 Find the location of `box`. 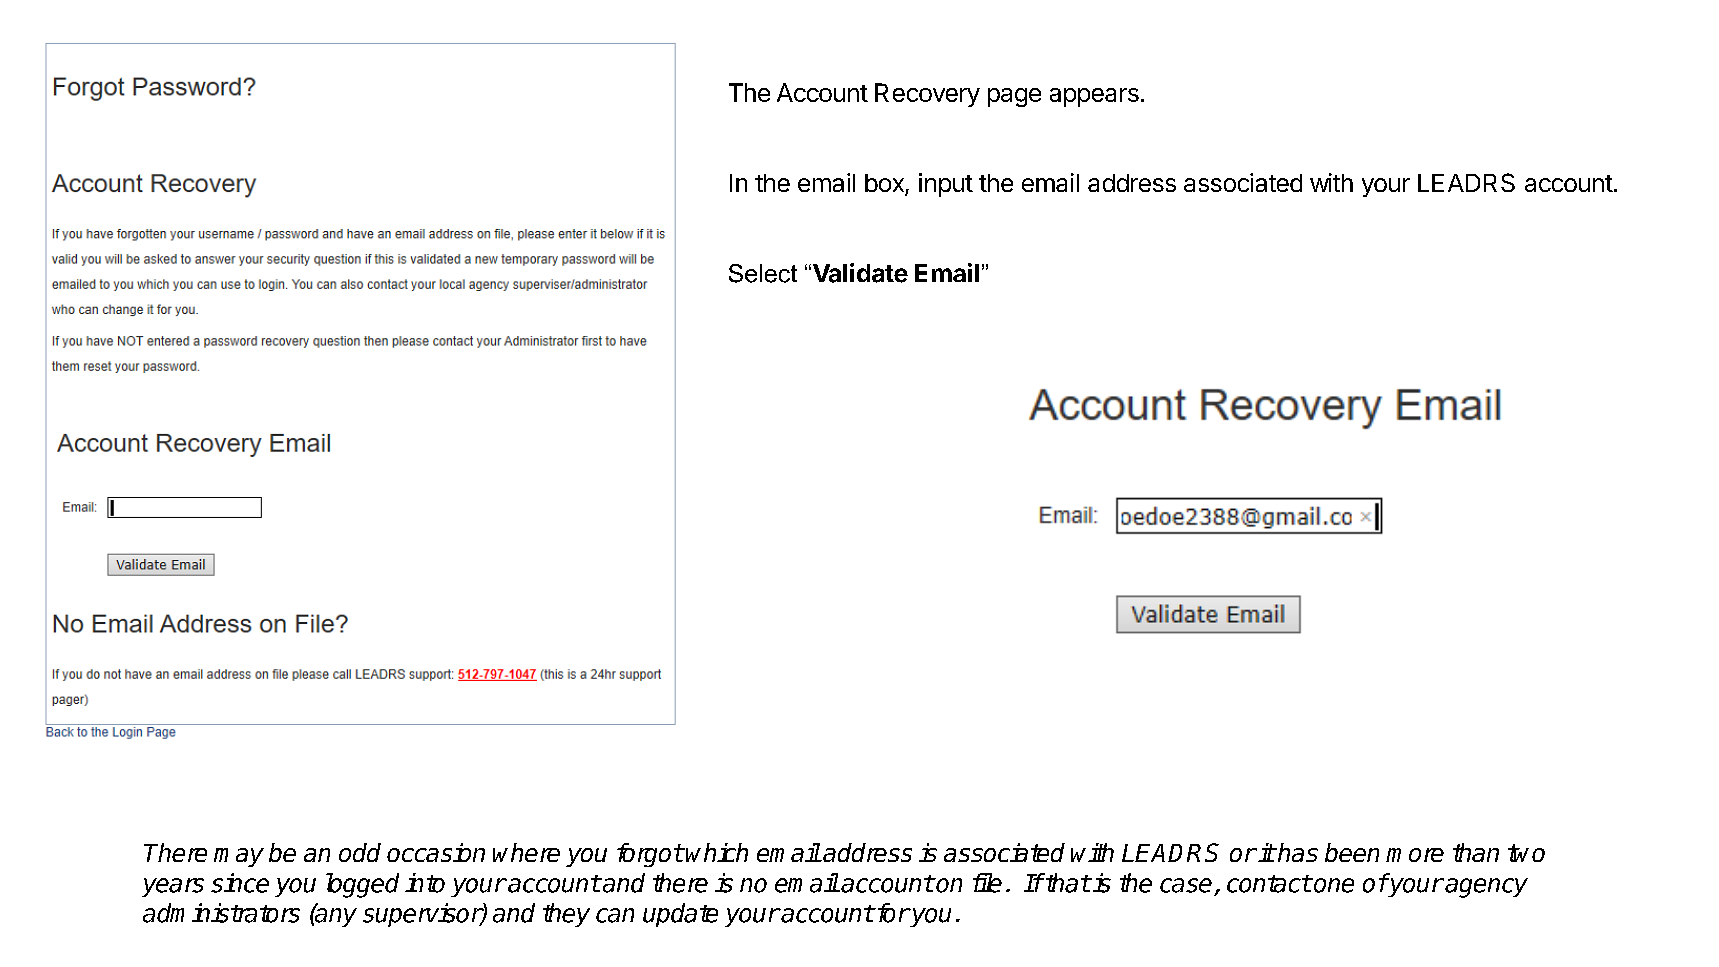

box is located at coordinates (885, 184).
